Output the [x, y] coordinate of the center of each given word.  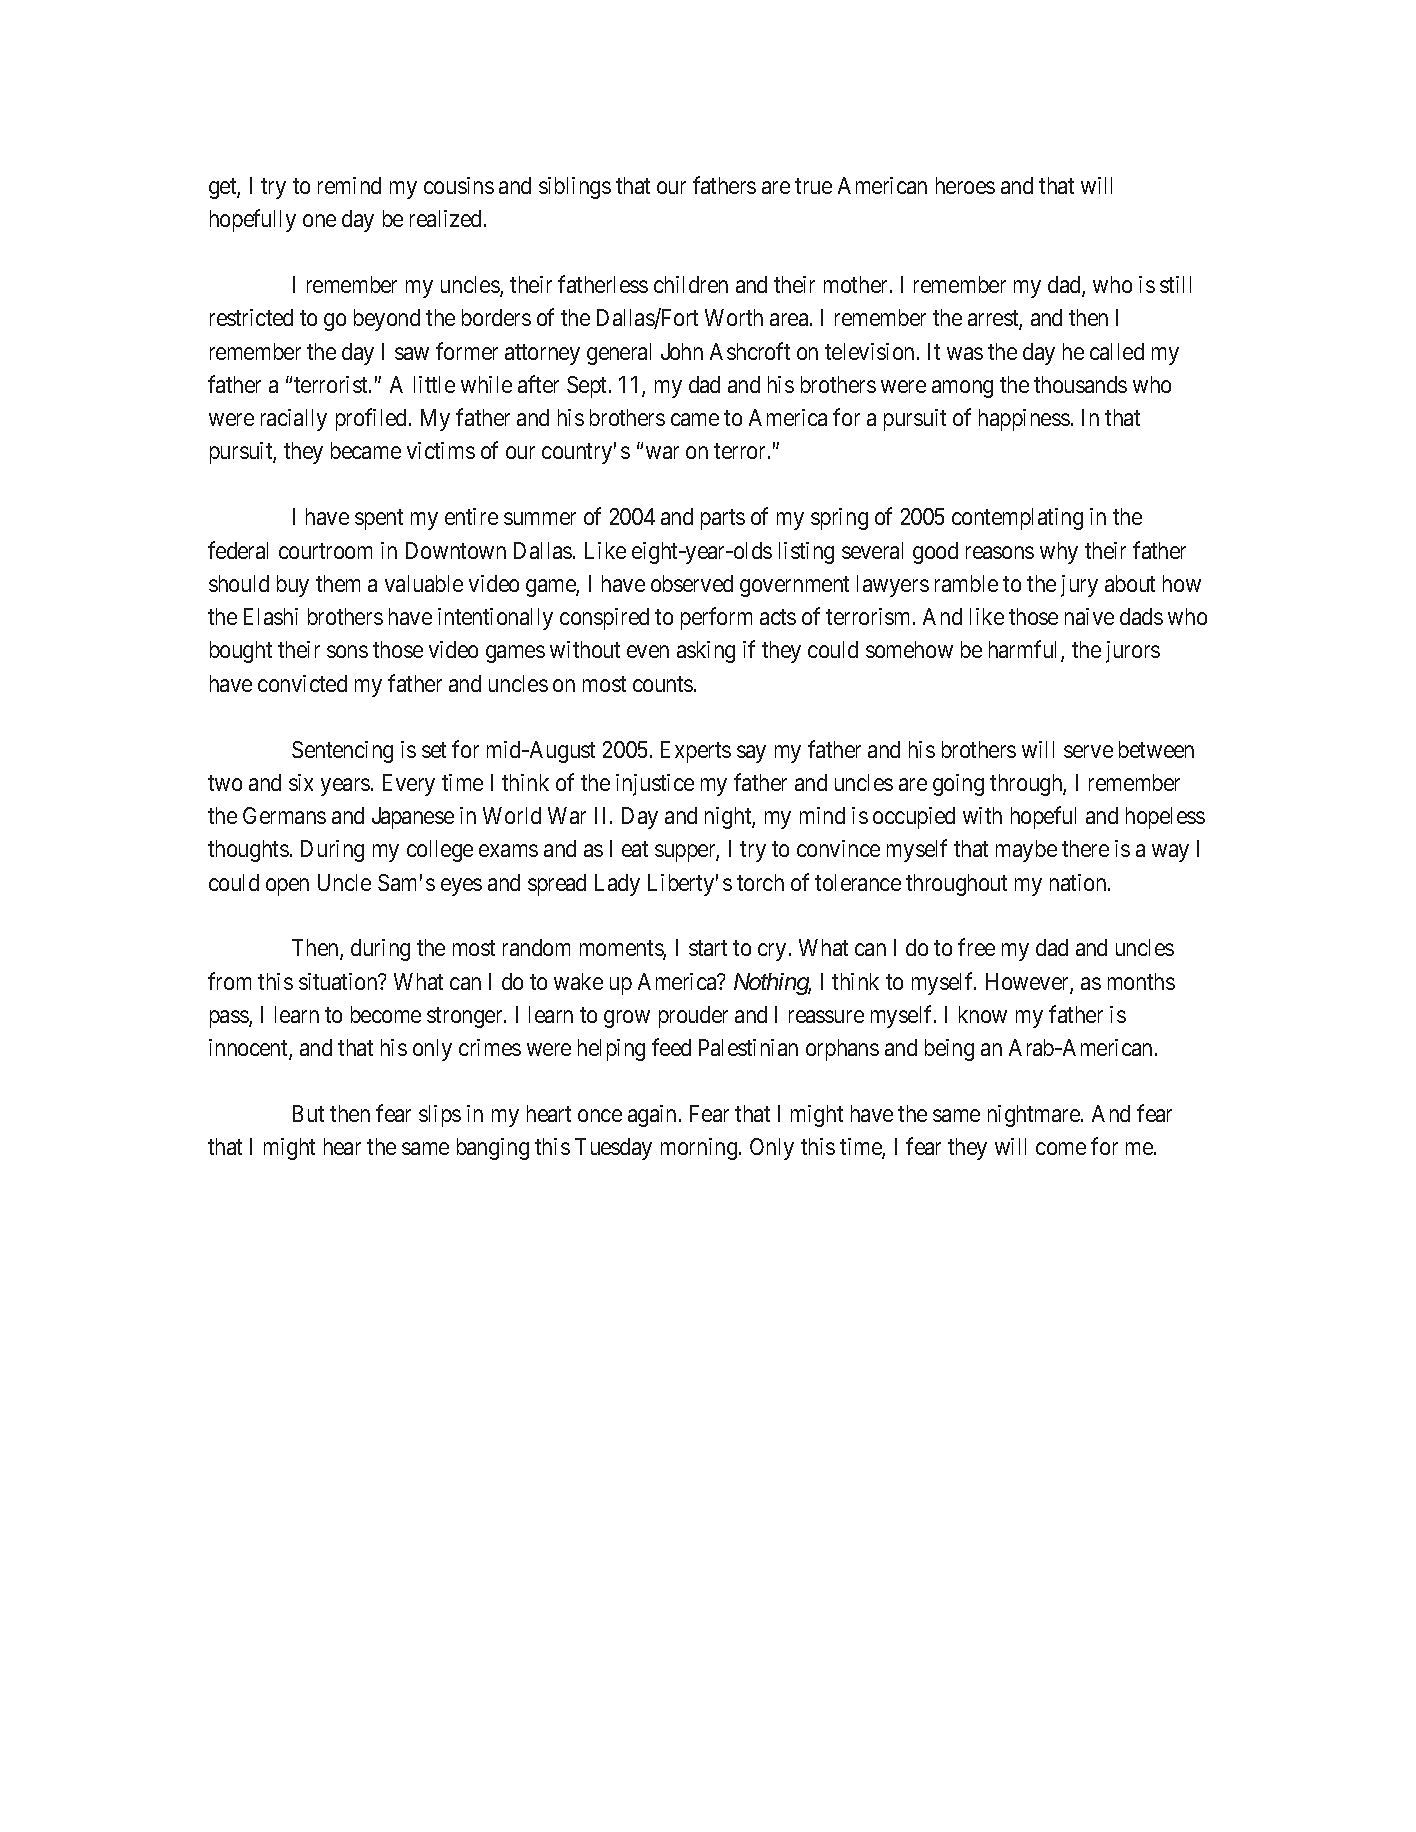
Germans [284, 815]
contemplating [1017, 519]
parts [723, 520]
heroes [965, 185]
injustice [655, 785]
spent [379, 520]
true [813, 186]
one [319, 221]
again [652, 1116]
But [308, 1113]
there [1085, 848]
